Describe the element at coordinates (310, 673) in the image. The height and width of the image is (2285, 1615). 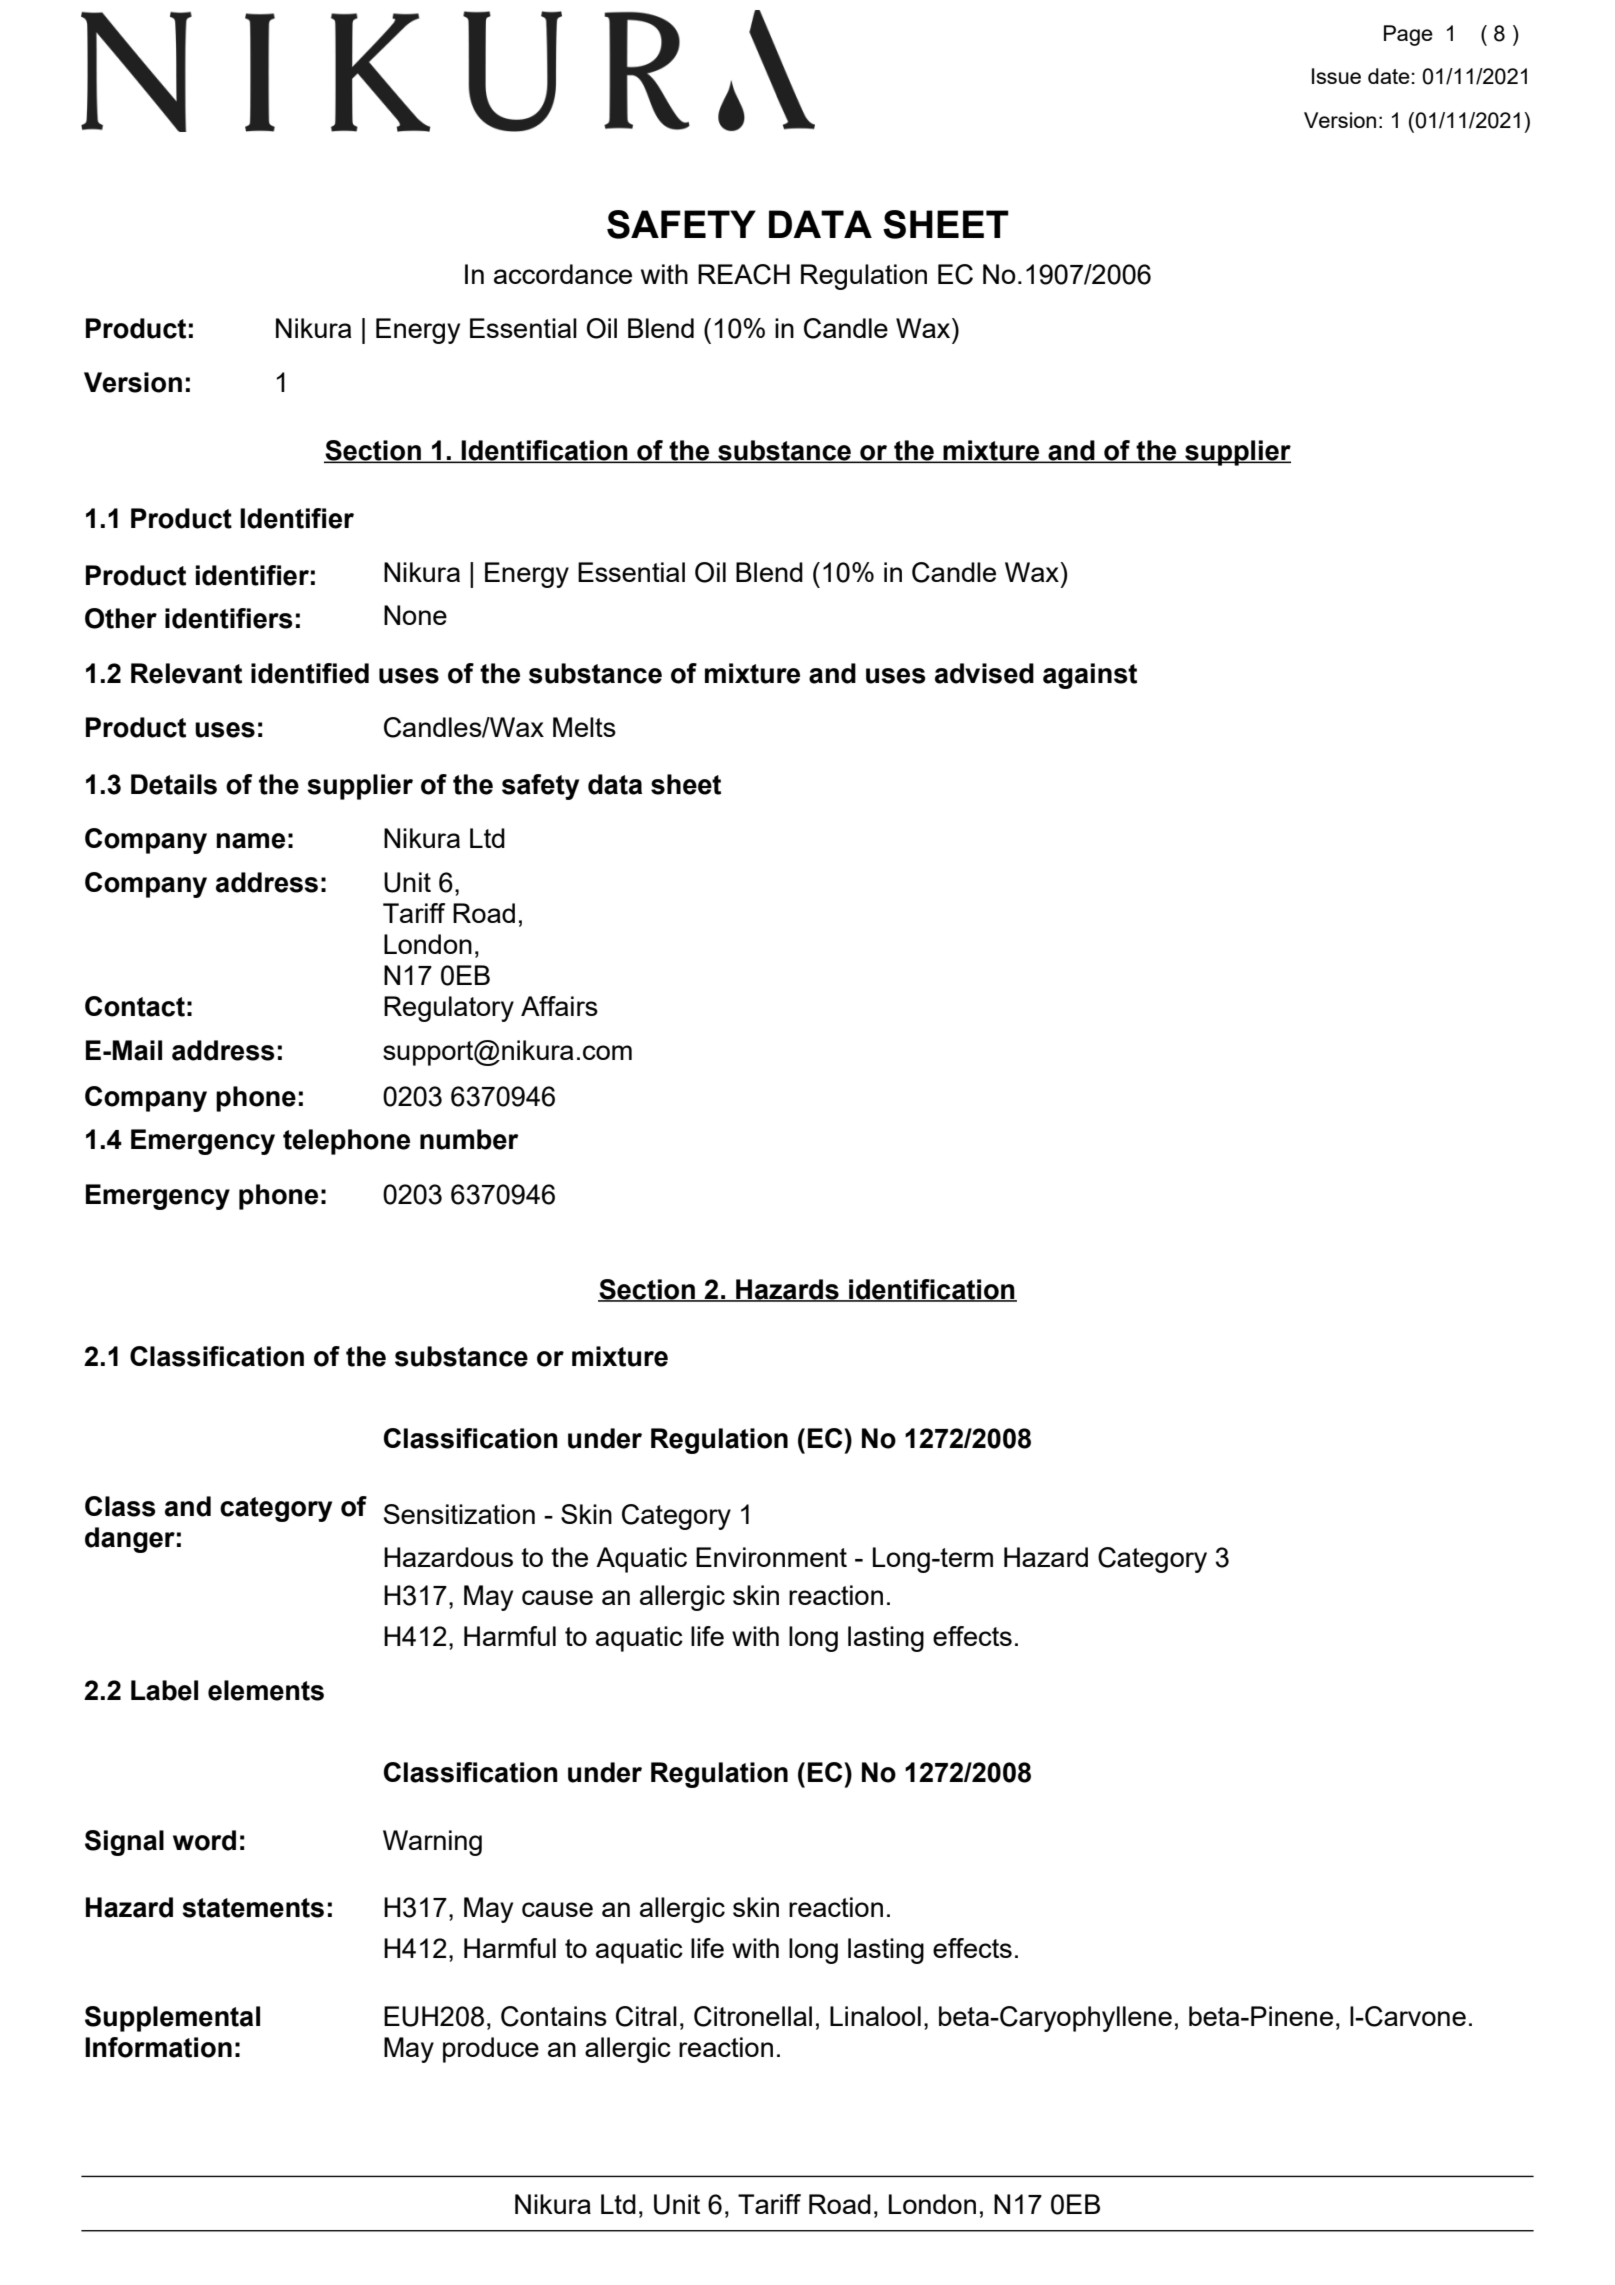
I see `identified` at that location.
